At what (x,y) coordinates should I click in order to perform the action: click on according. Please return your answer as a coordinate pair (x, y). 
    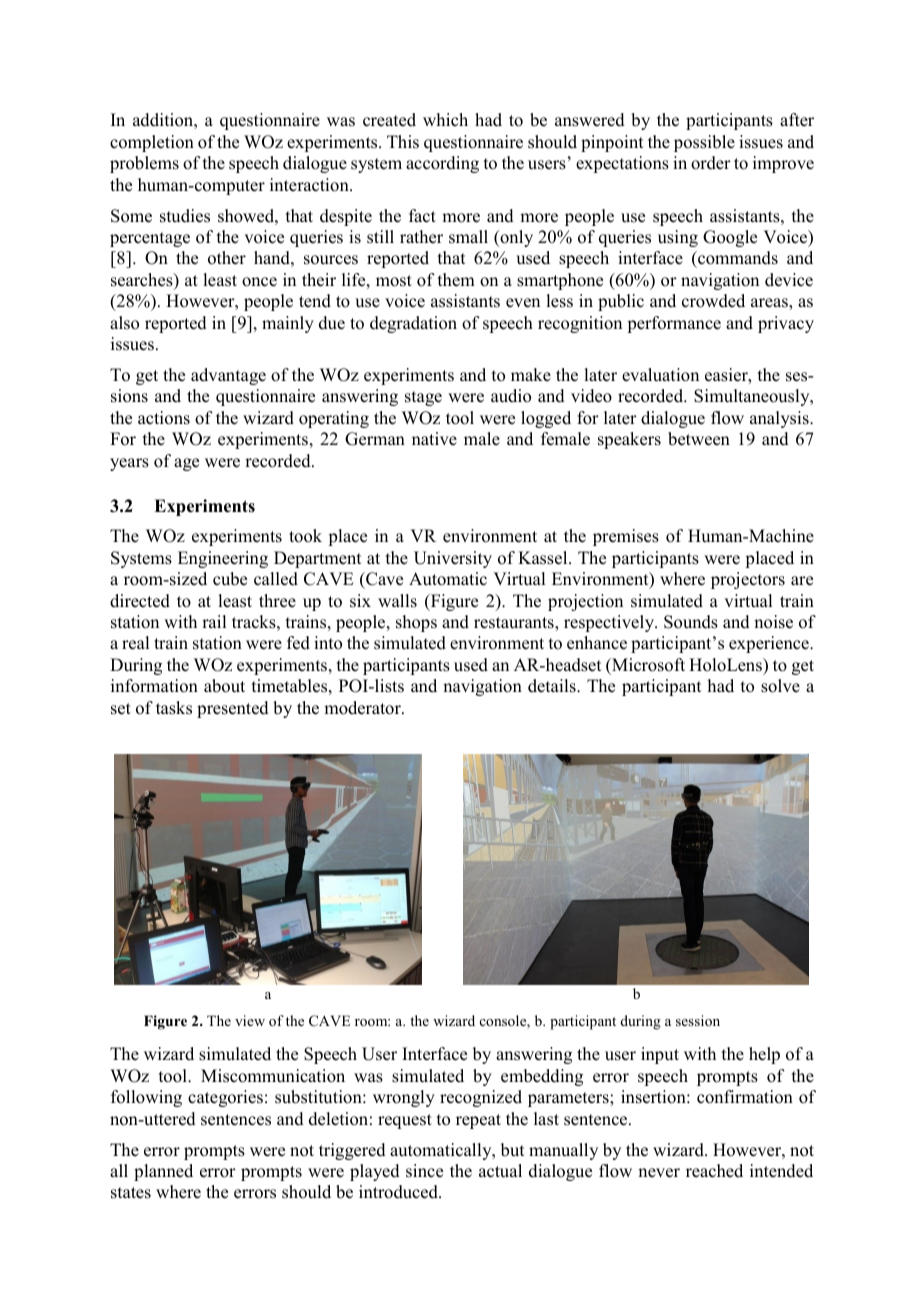
    Looking at the image, I should click on (442, 164).
